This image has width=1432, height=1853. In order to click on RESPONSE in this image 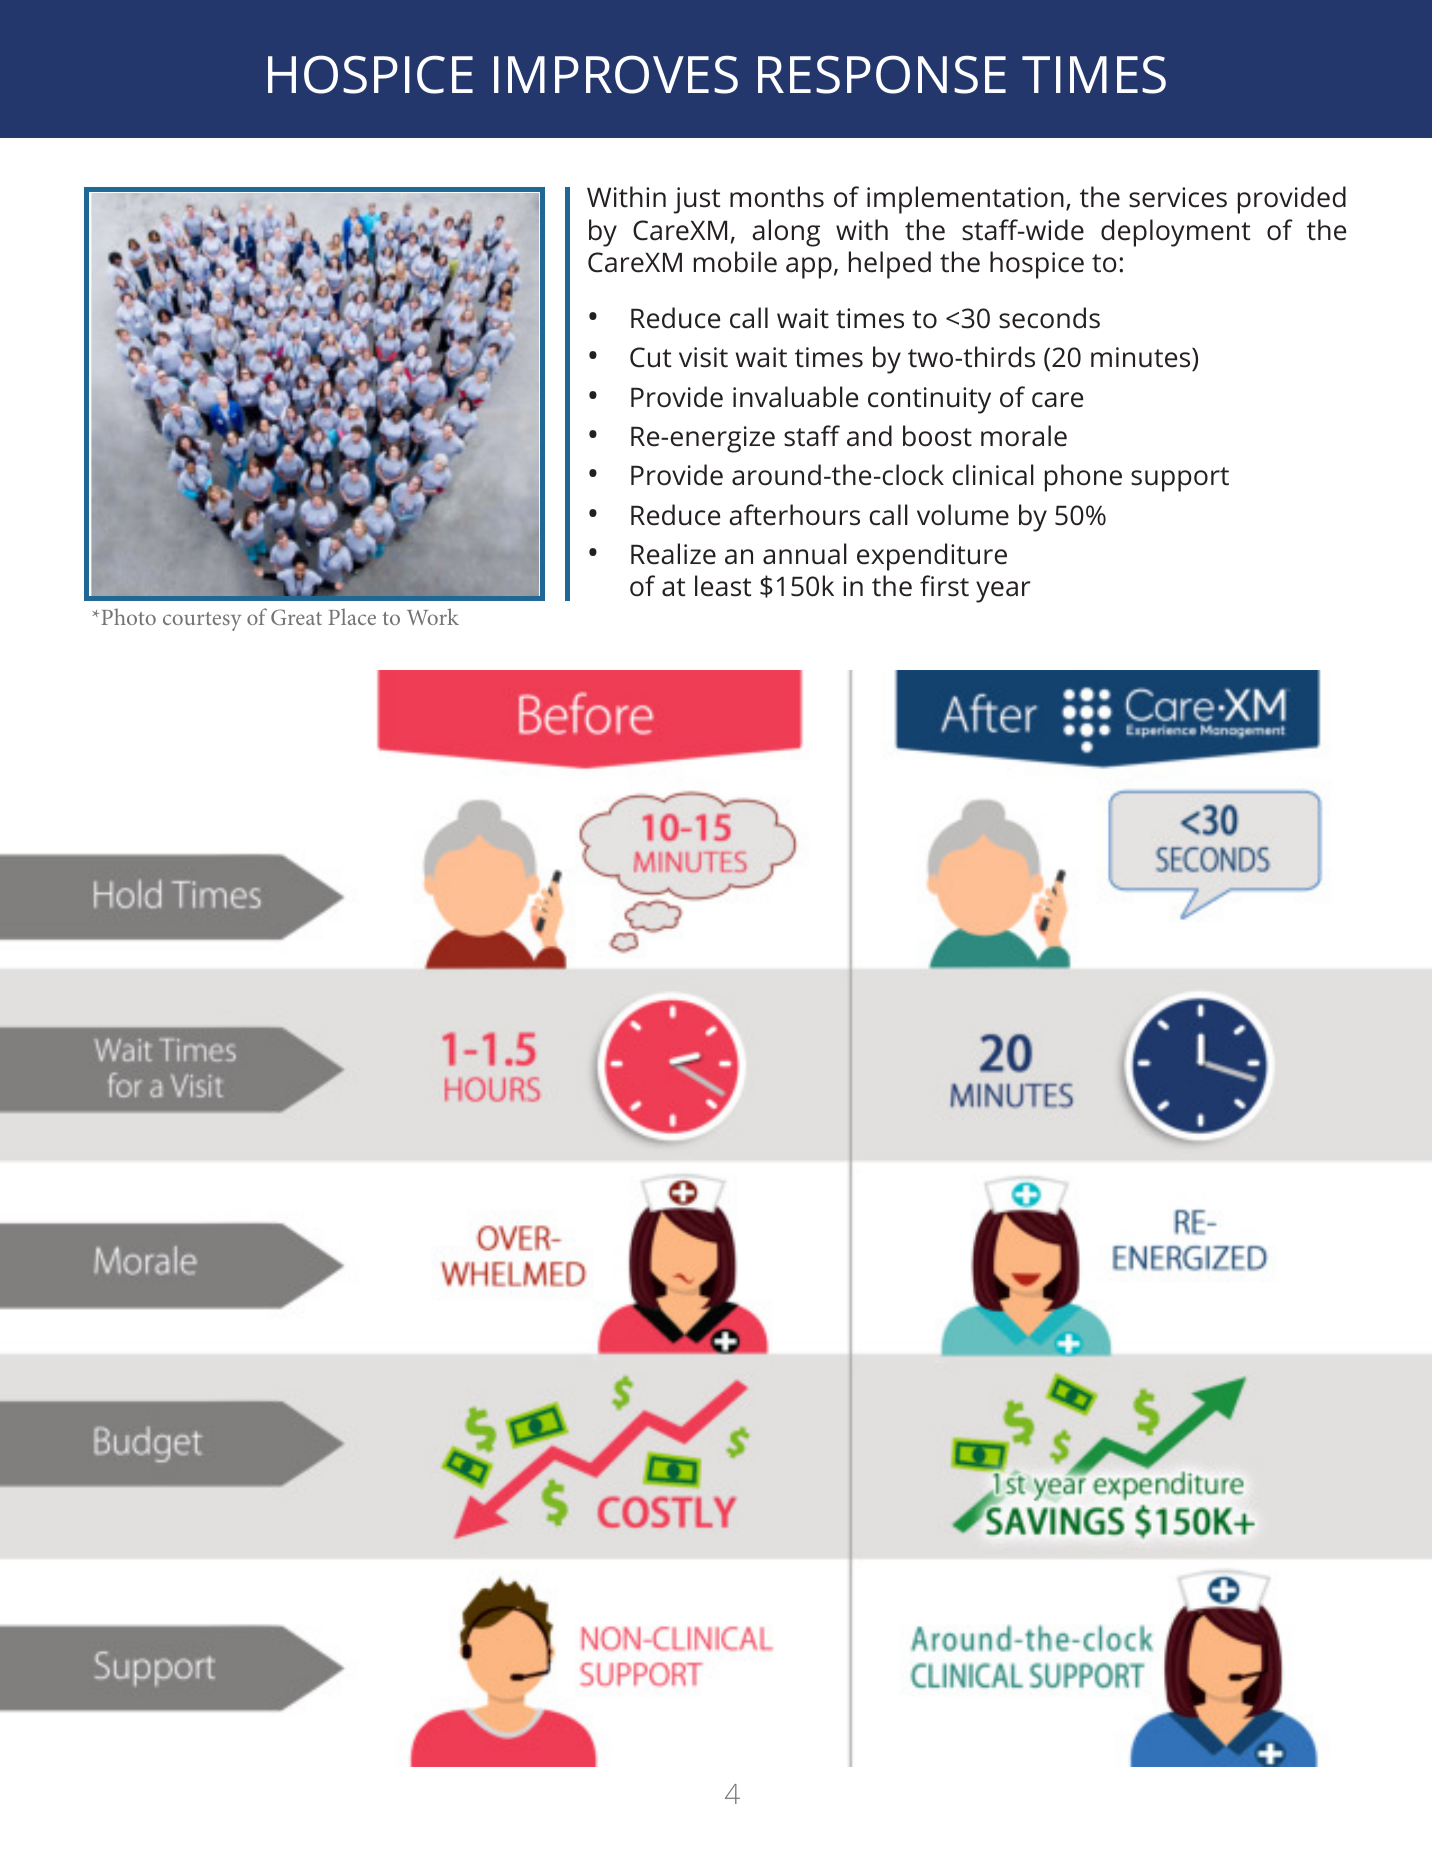, I will do `click(882, 74)`.
